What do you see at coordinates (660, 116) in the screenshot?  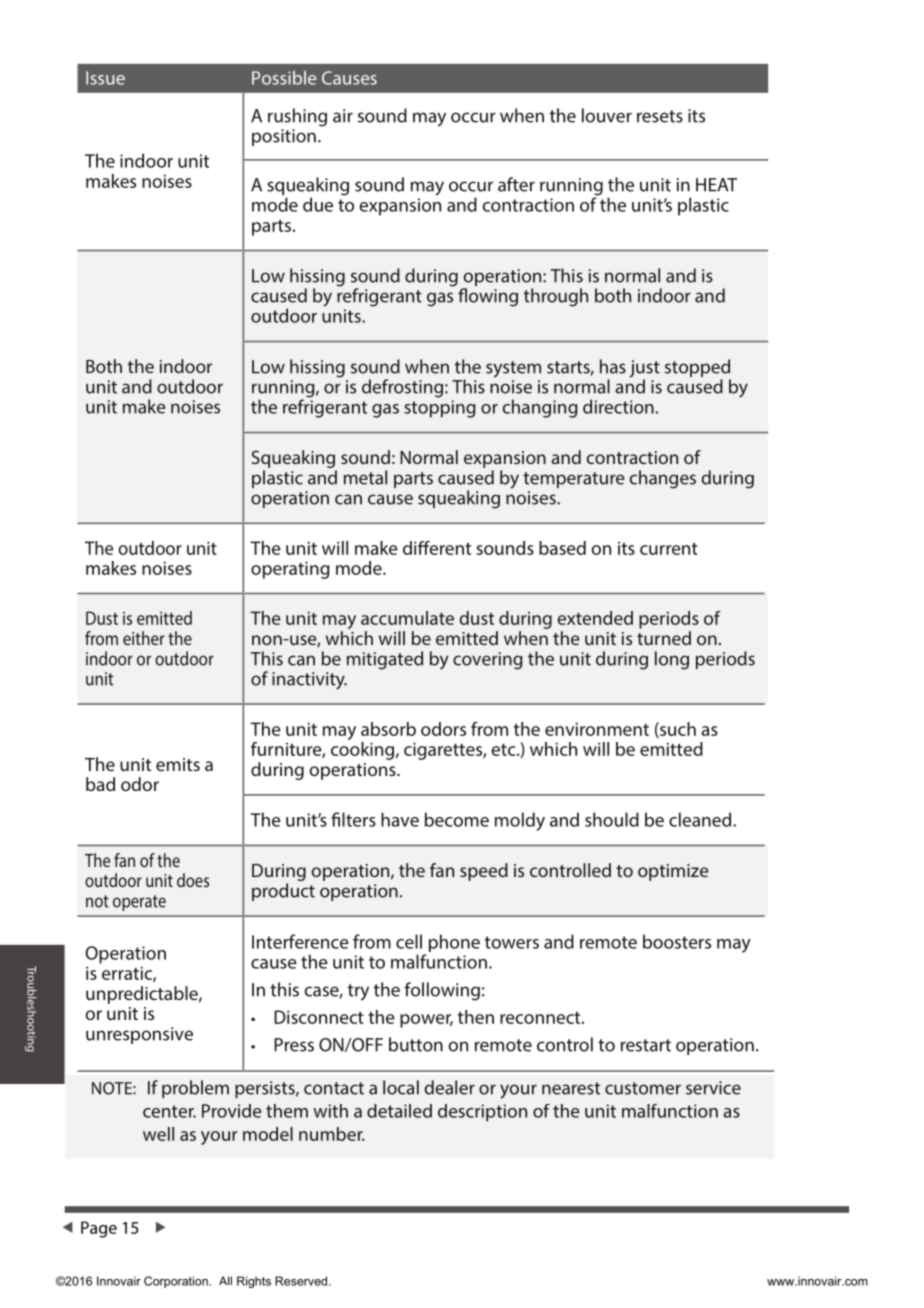 I see `resets` at bounding box center [660, 116].
